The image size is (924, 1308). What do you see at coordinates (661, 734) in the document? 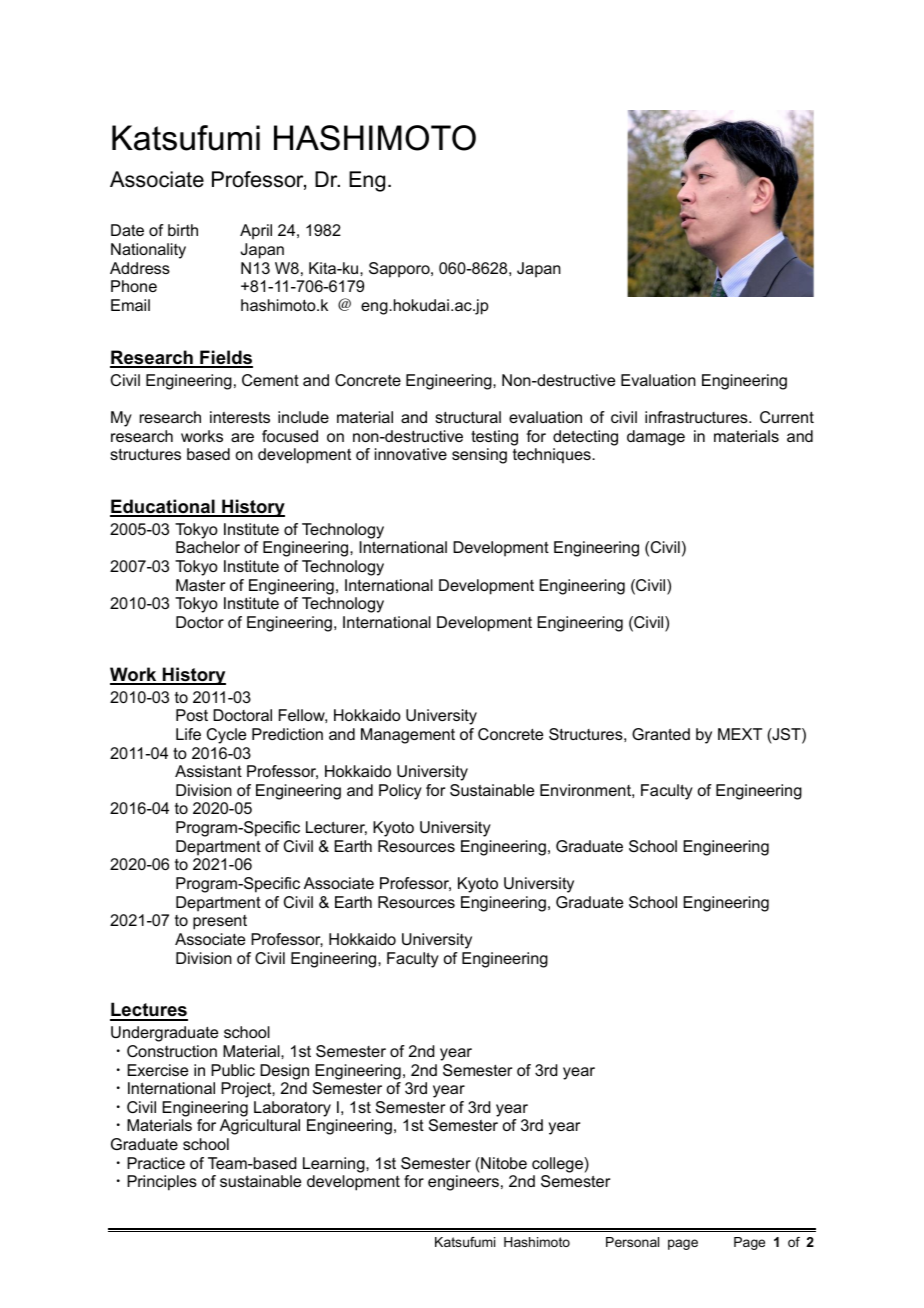
I see `Granted` at bounding box center [661, 734].
